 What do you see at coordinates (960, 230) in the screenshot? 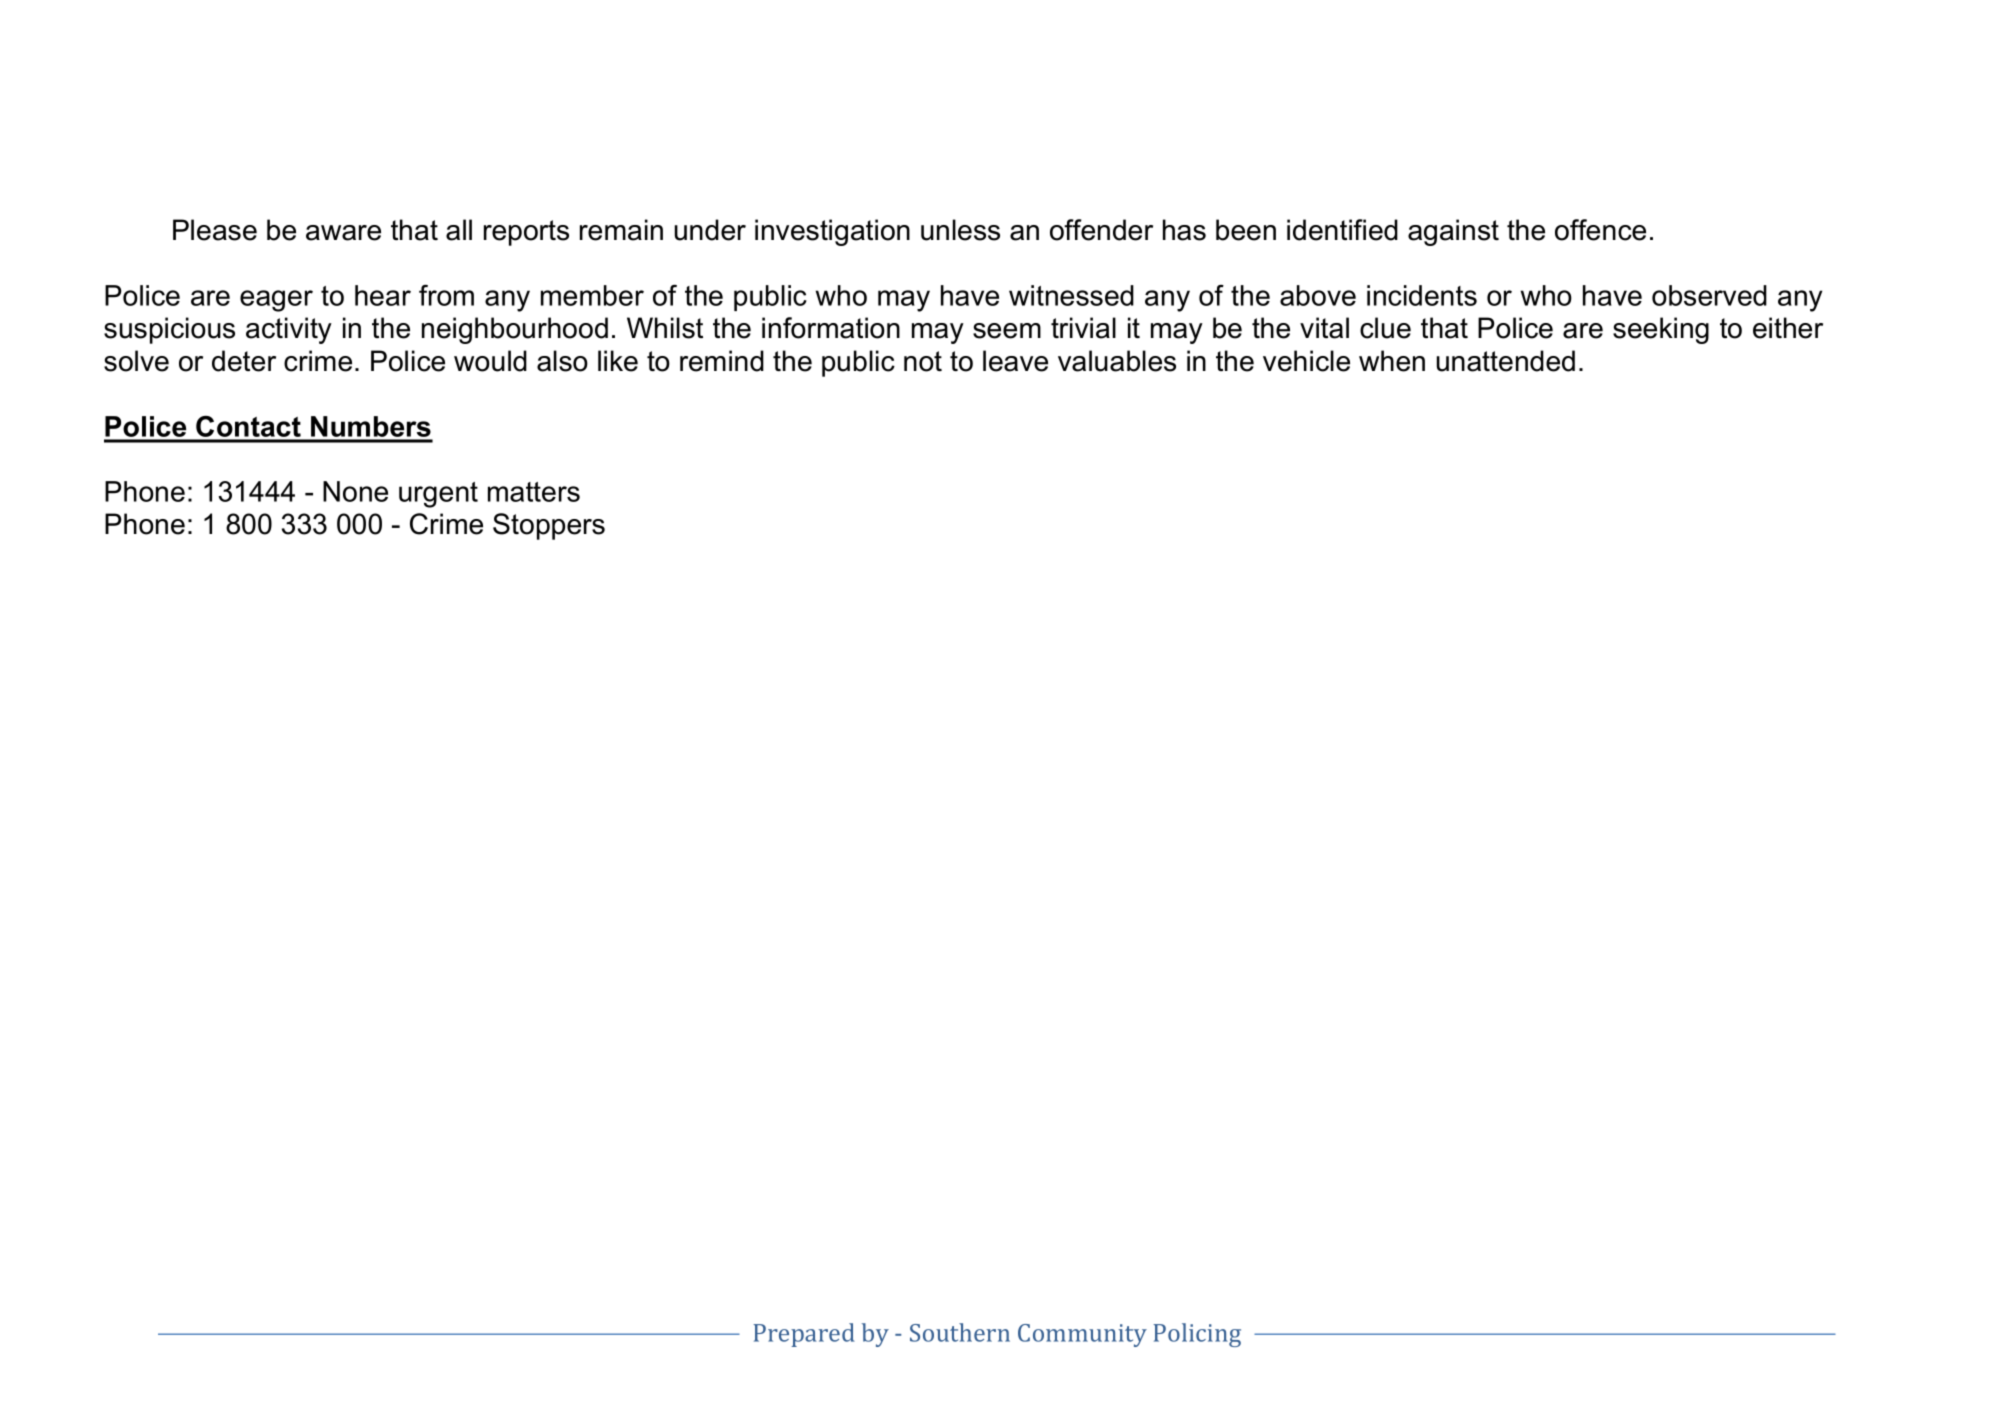
I see `unless` at bounding box center [960, 230].
